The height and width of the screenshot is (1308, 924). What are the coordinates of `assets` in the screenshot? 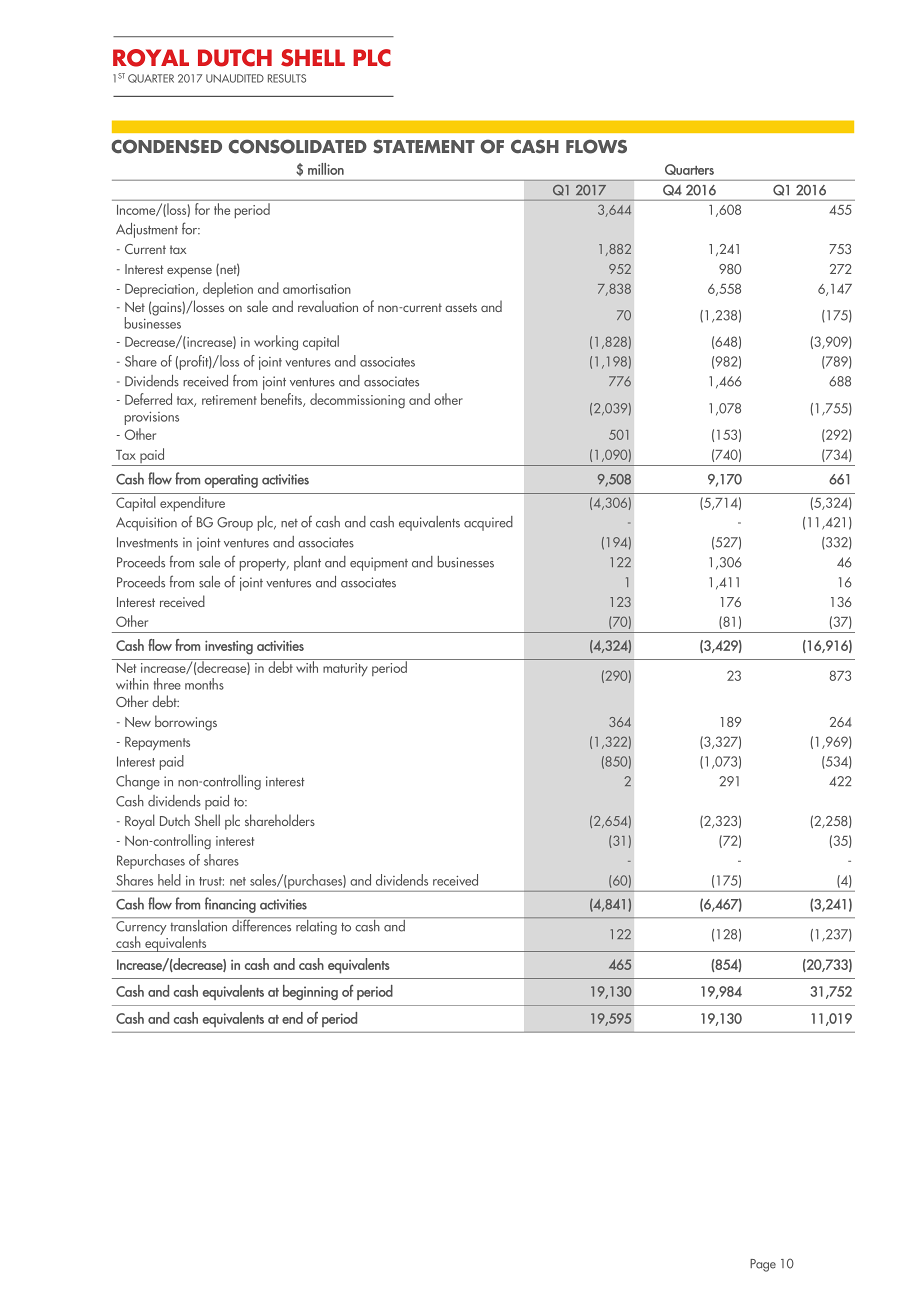 It's located at (461, 307).
